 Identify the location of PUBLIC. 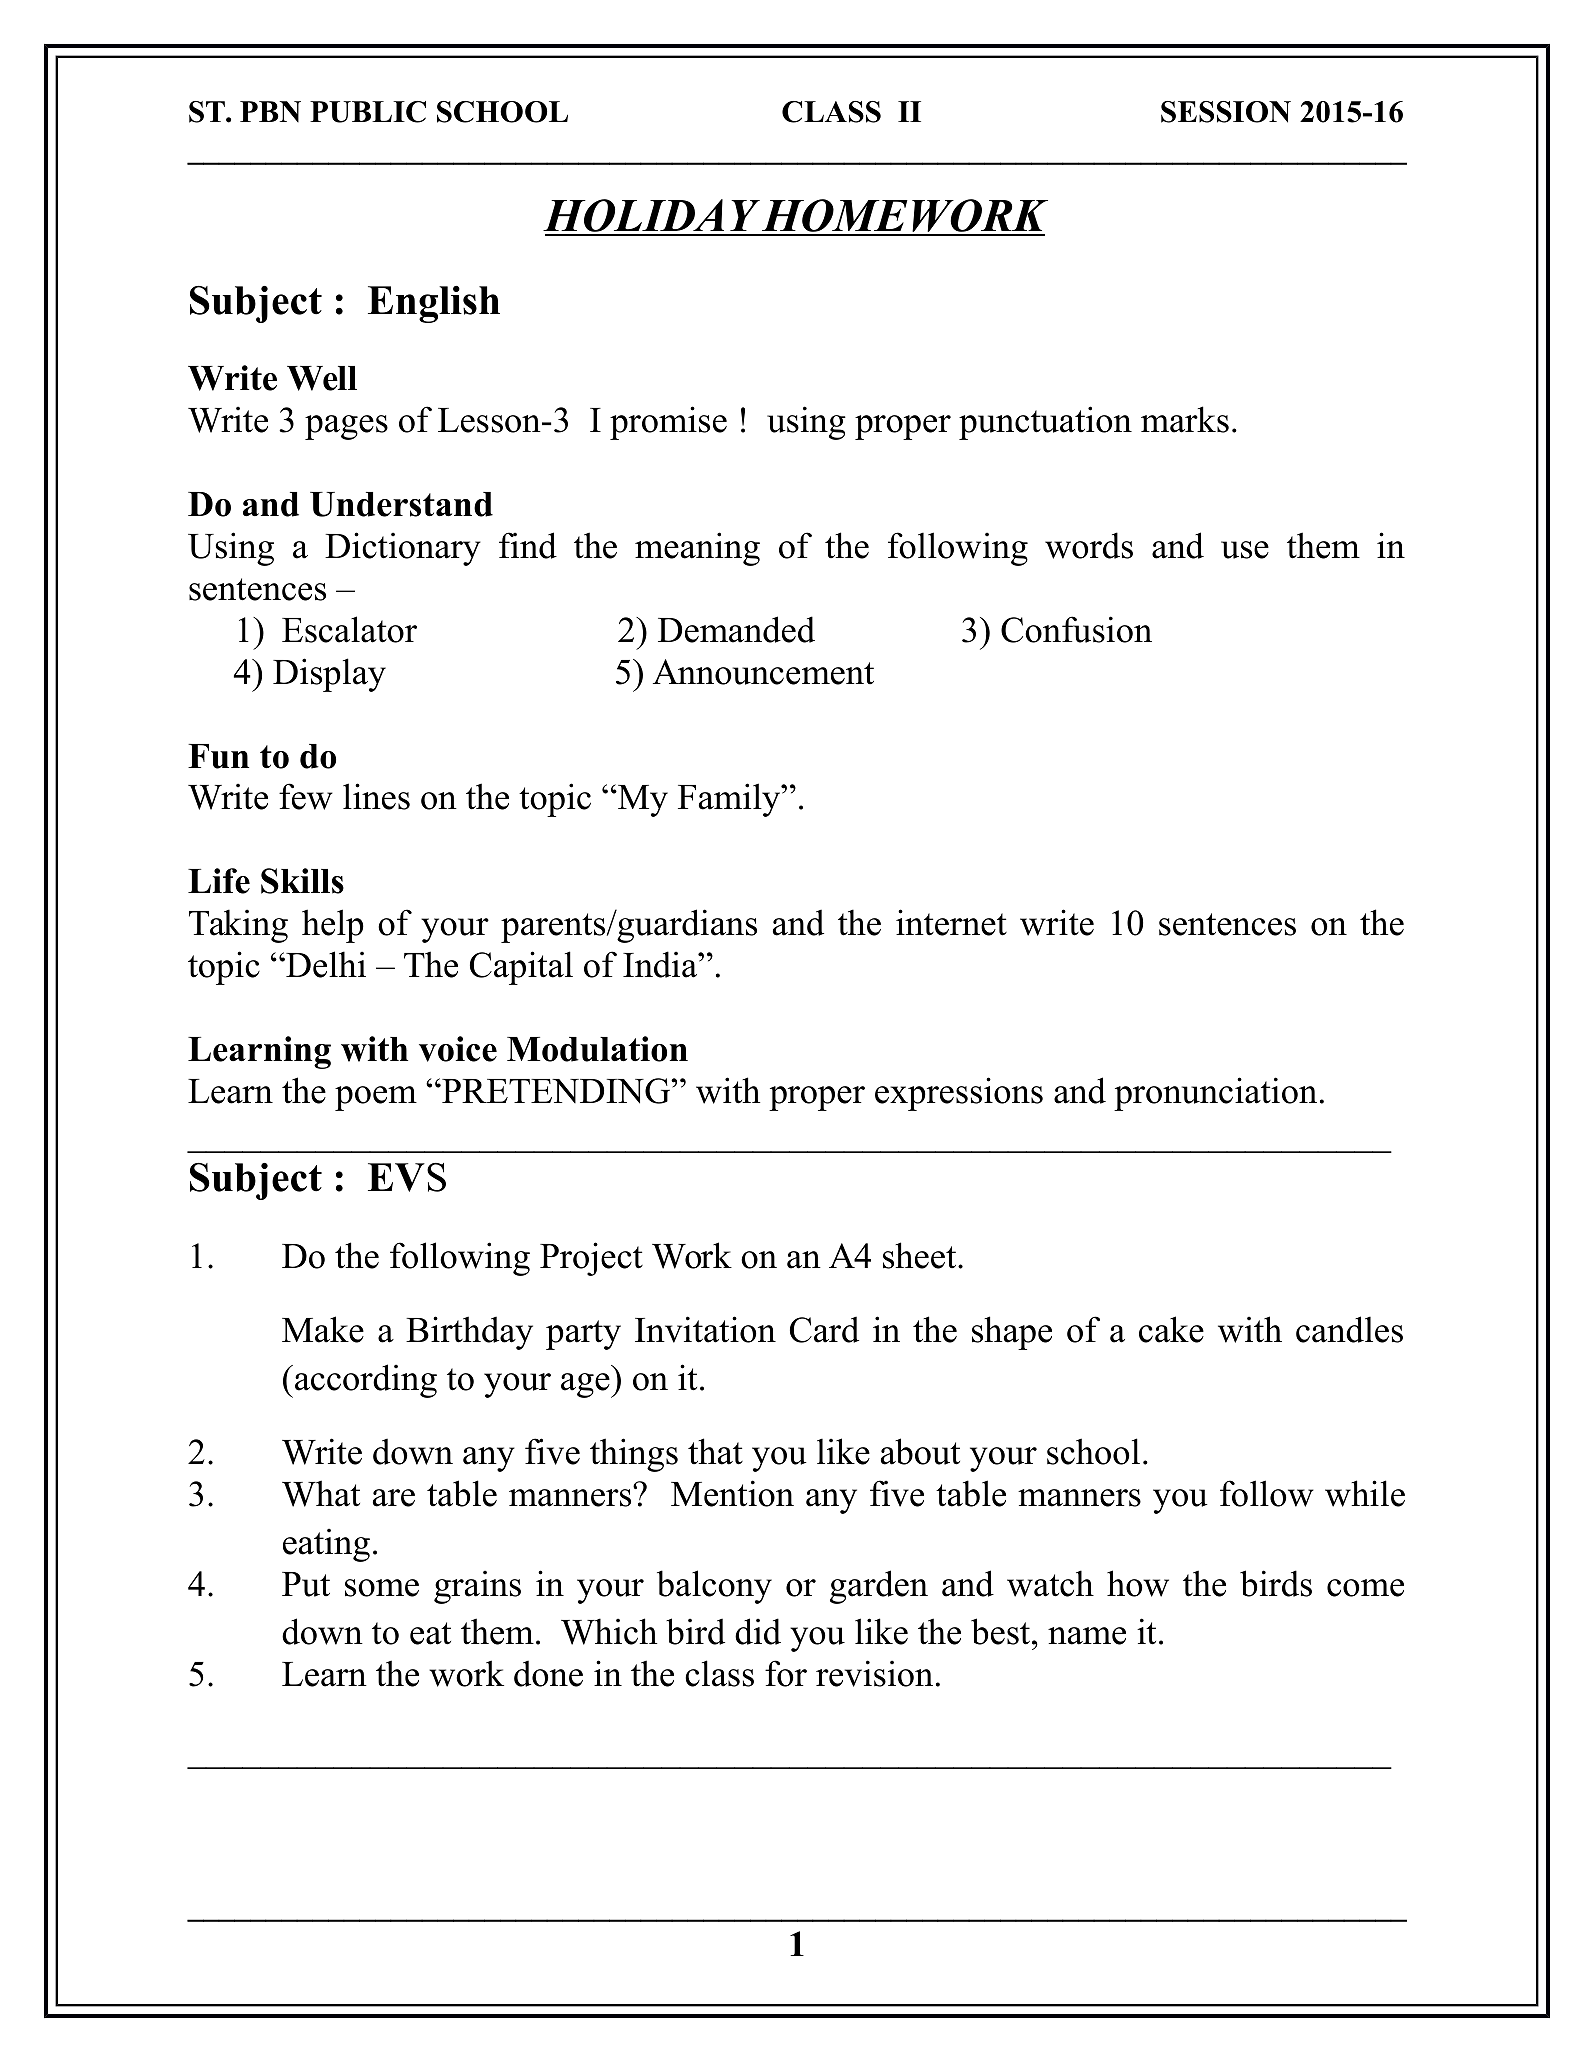
(368, 112).
